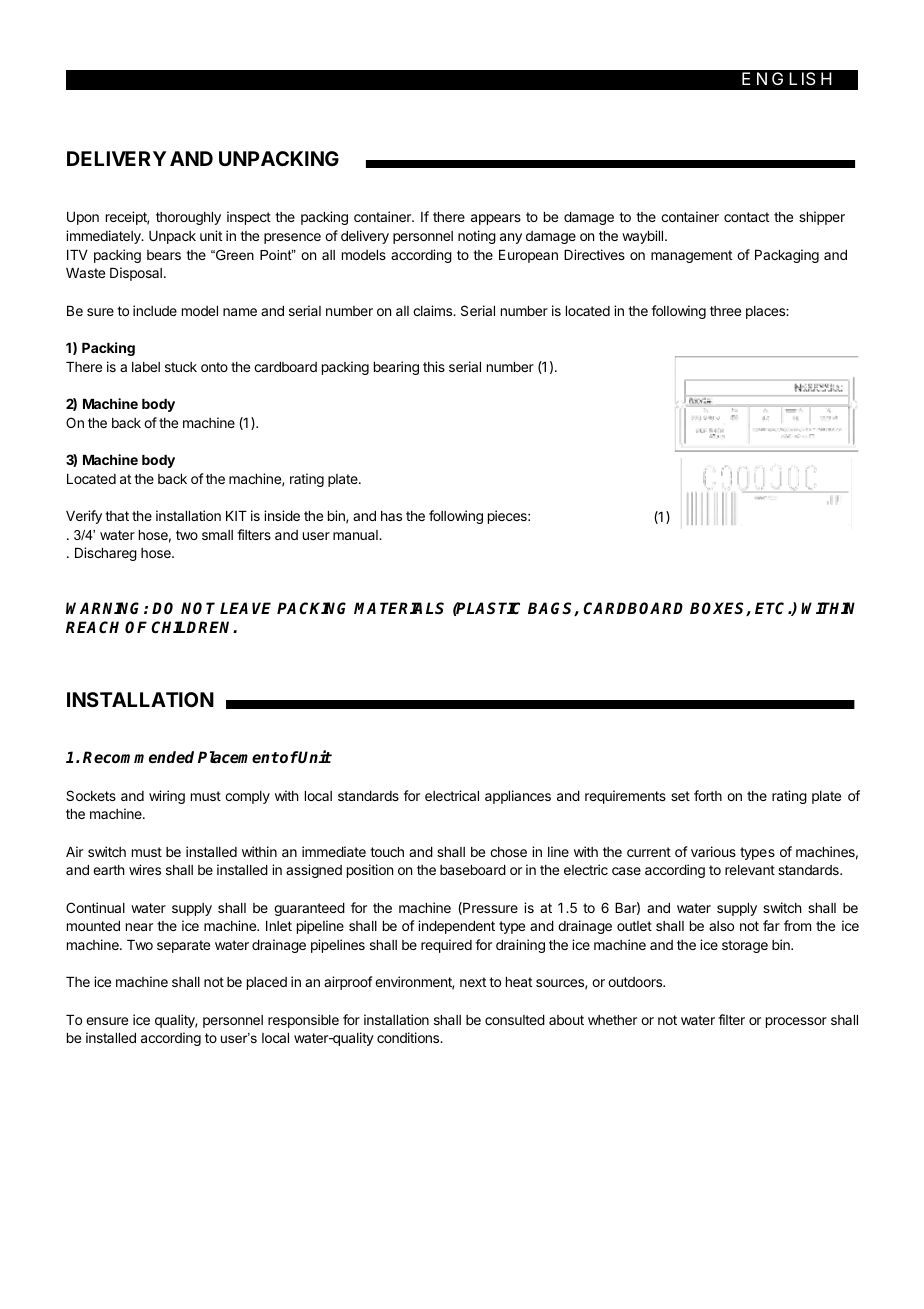 Image resolution: width=924 pixels, height=1309 pixels. What do you see at coordinates (409, 1037) in the screenshot?
I see `conditions` at bounding box center [409, 1037].
